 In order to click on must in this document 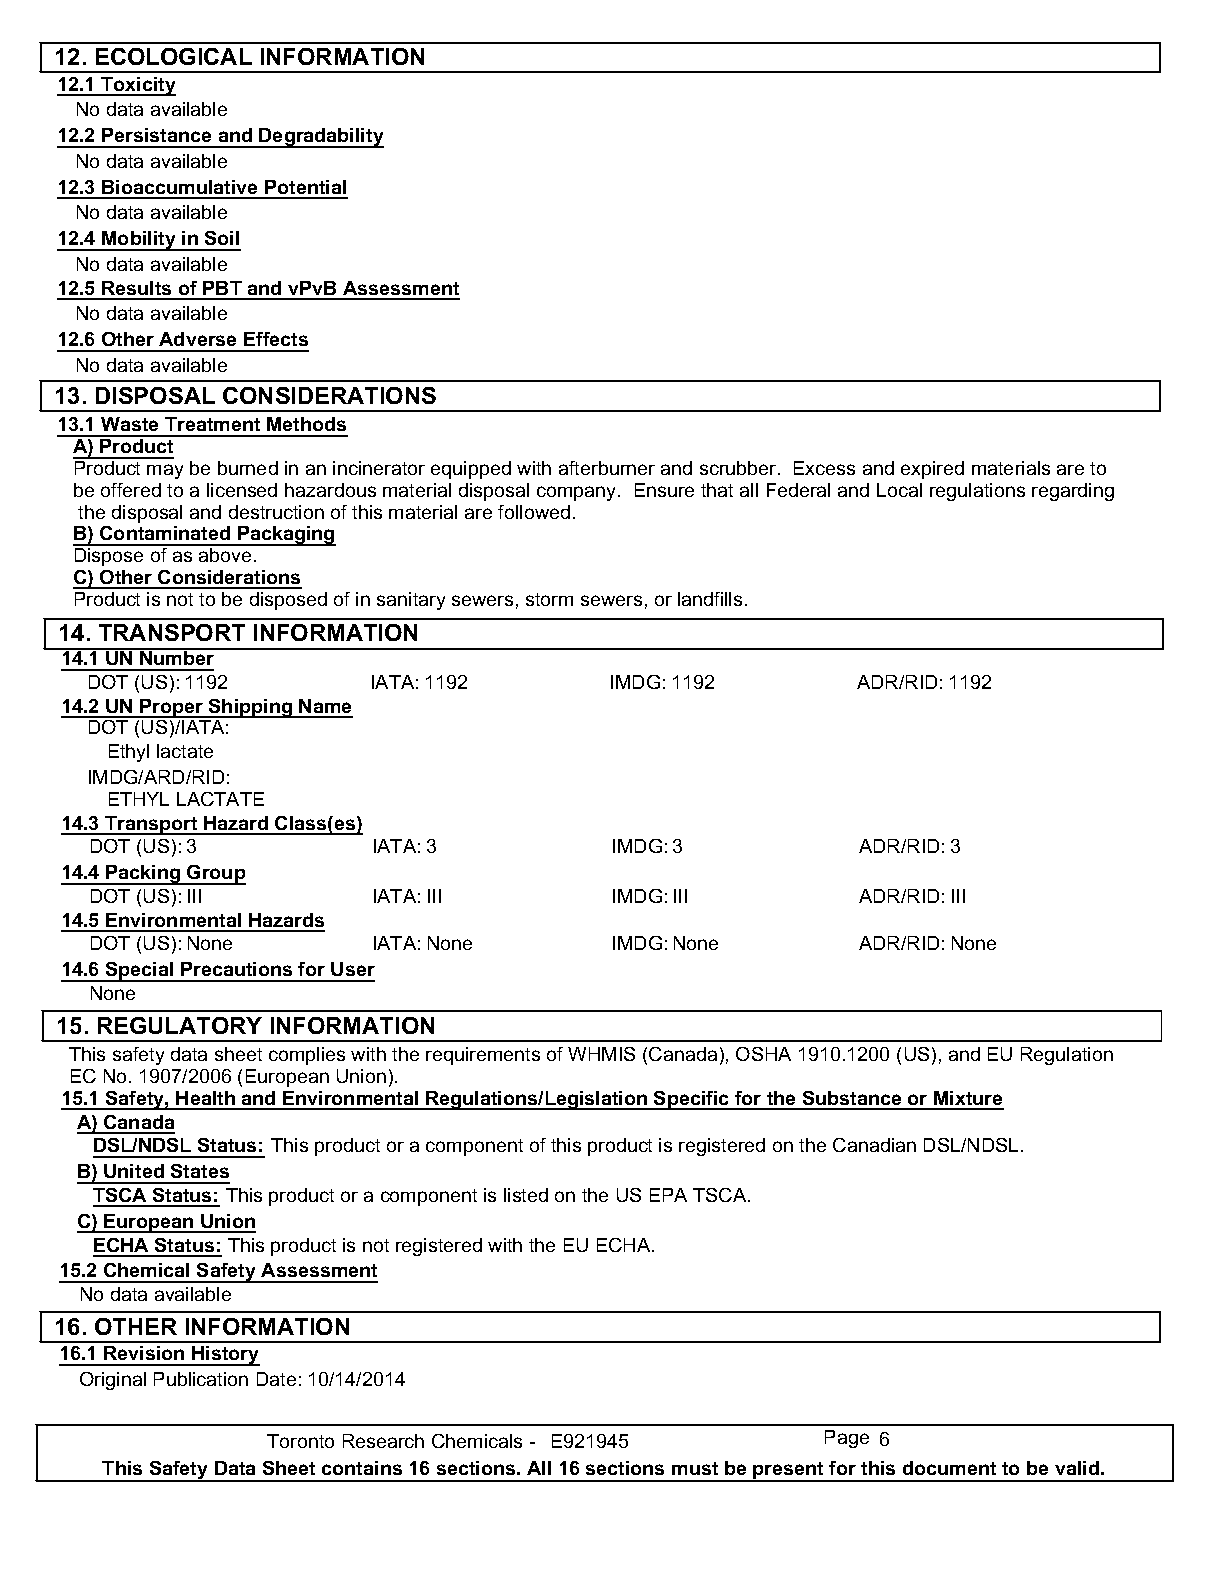, I will do `click(695, 1468)`.
